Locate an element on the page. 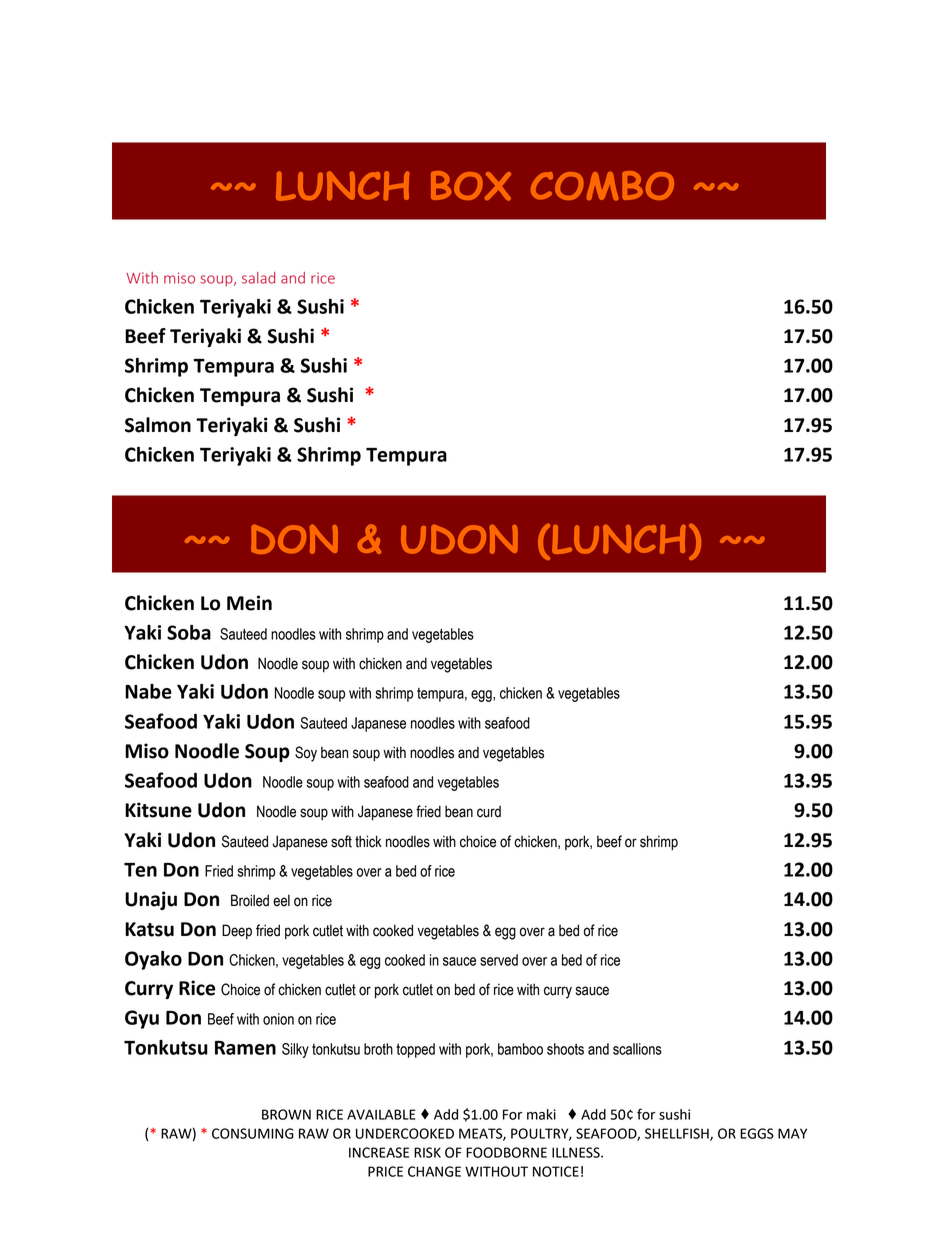 The image size is (952, 1233). COMBO is located at coordinates (602, 186).
